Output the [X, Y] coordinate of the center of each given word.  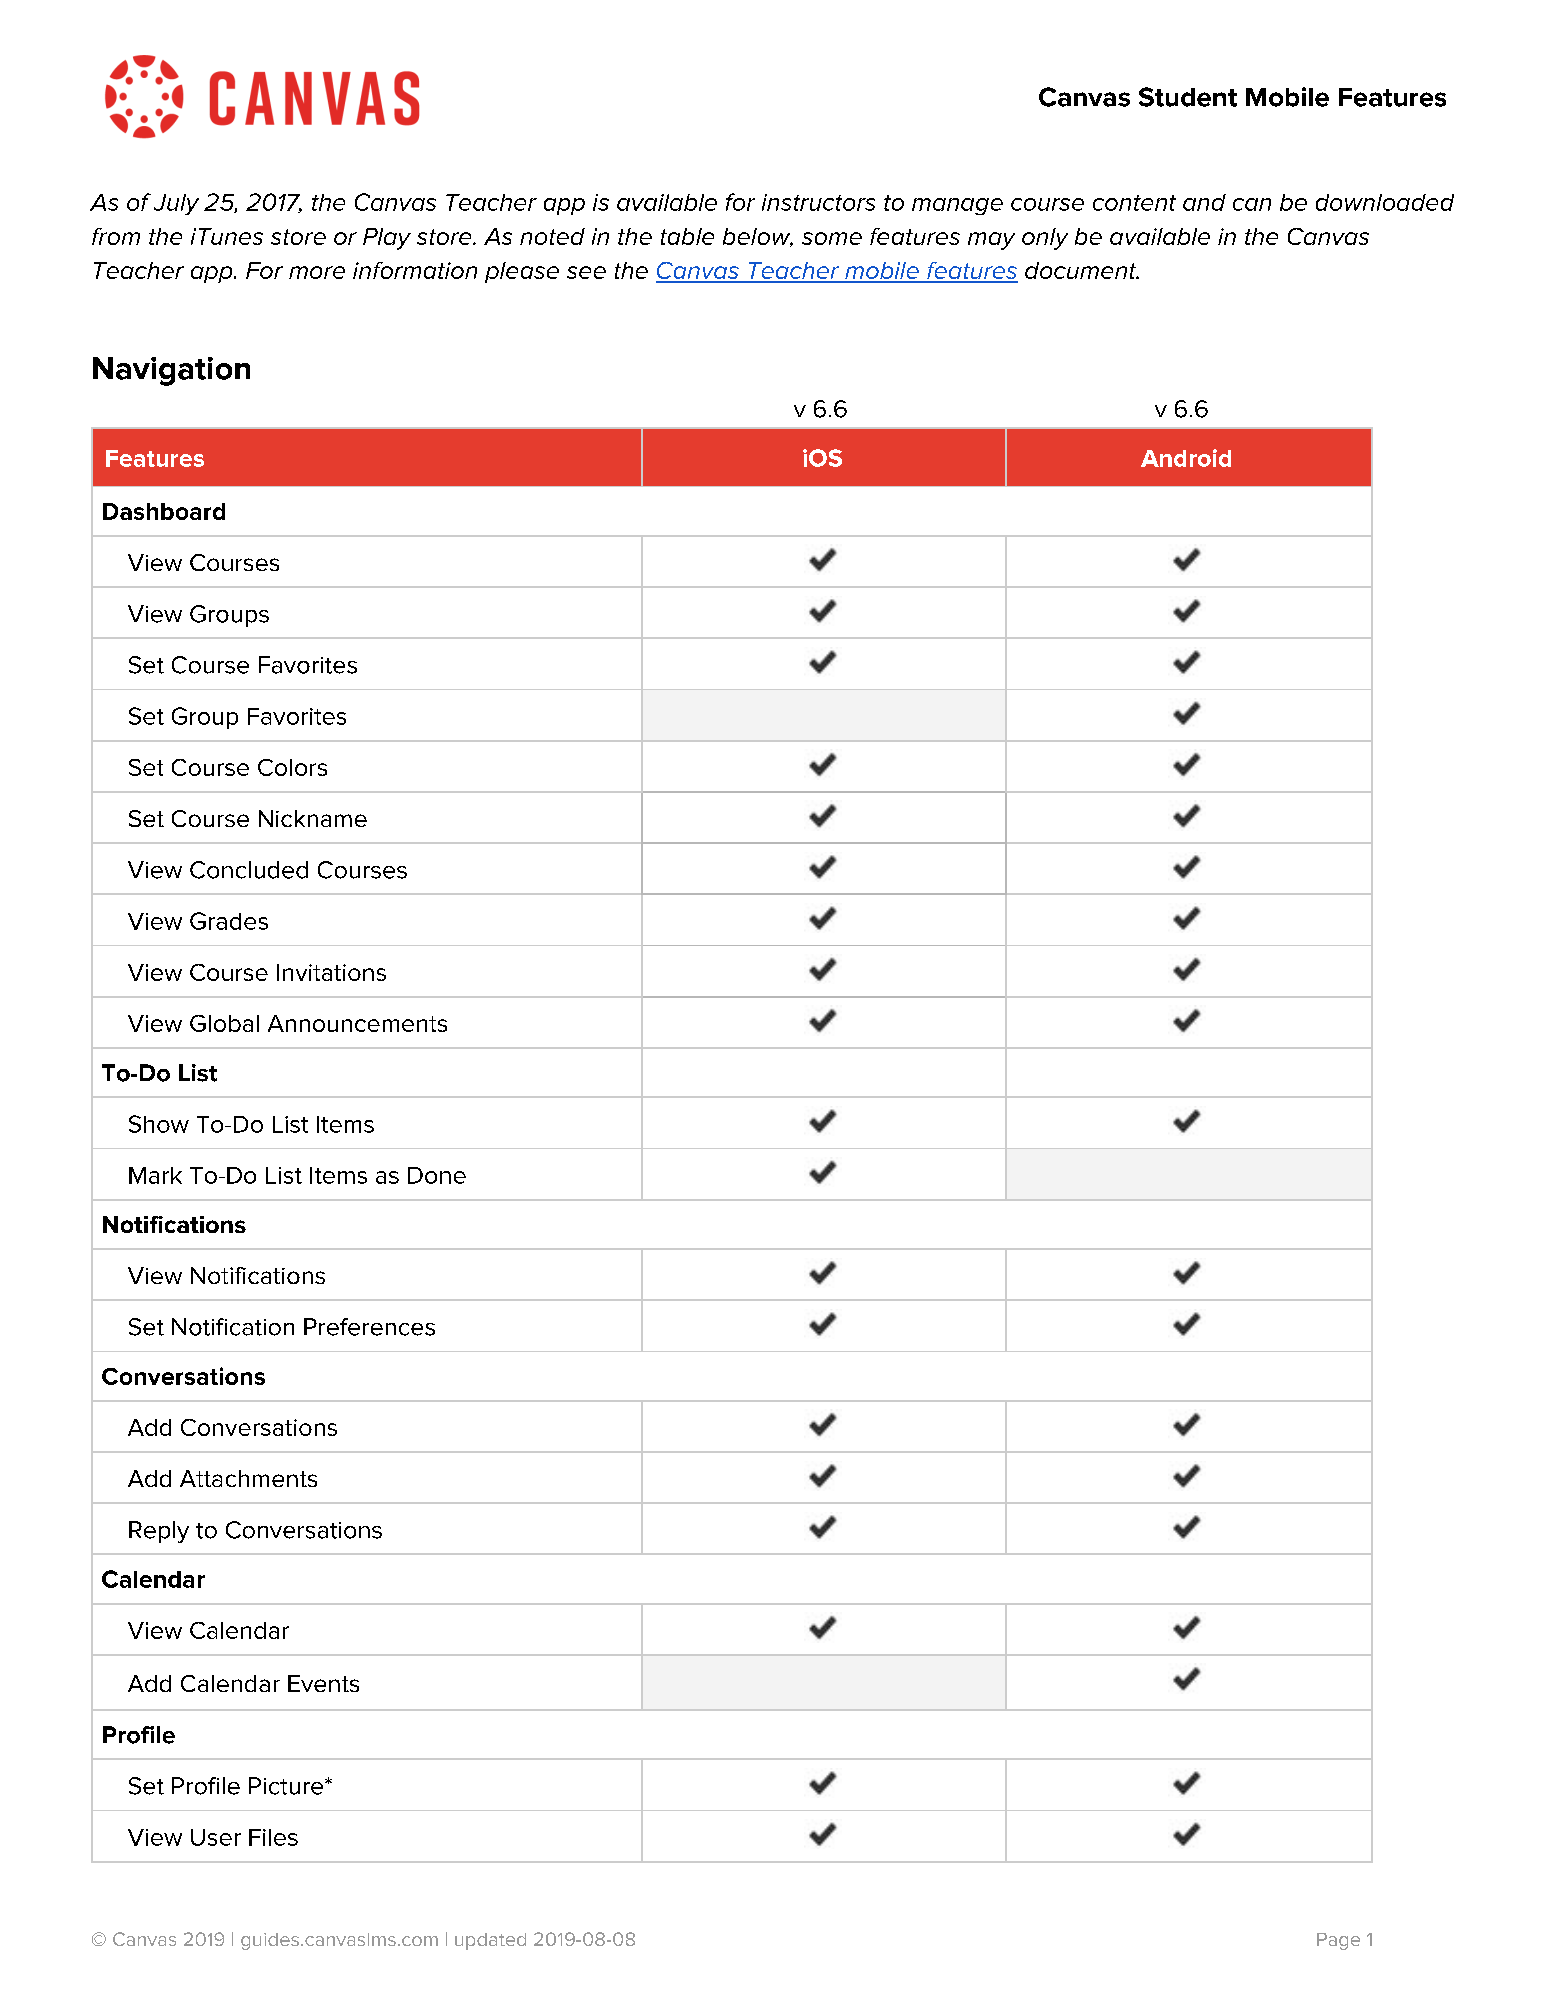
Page [1338, 1941]
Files [273, 1837]
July [176, 204]
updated [490, 1941]
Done [437, 1175]
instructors [818, 202]
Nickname [313, 818]
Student [1188, 97]
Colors [292, 767]
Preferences [369, 1327]
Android [1186, 458]
